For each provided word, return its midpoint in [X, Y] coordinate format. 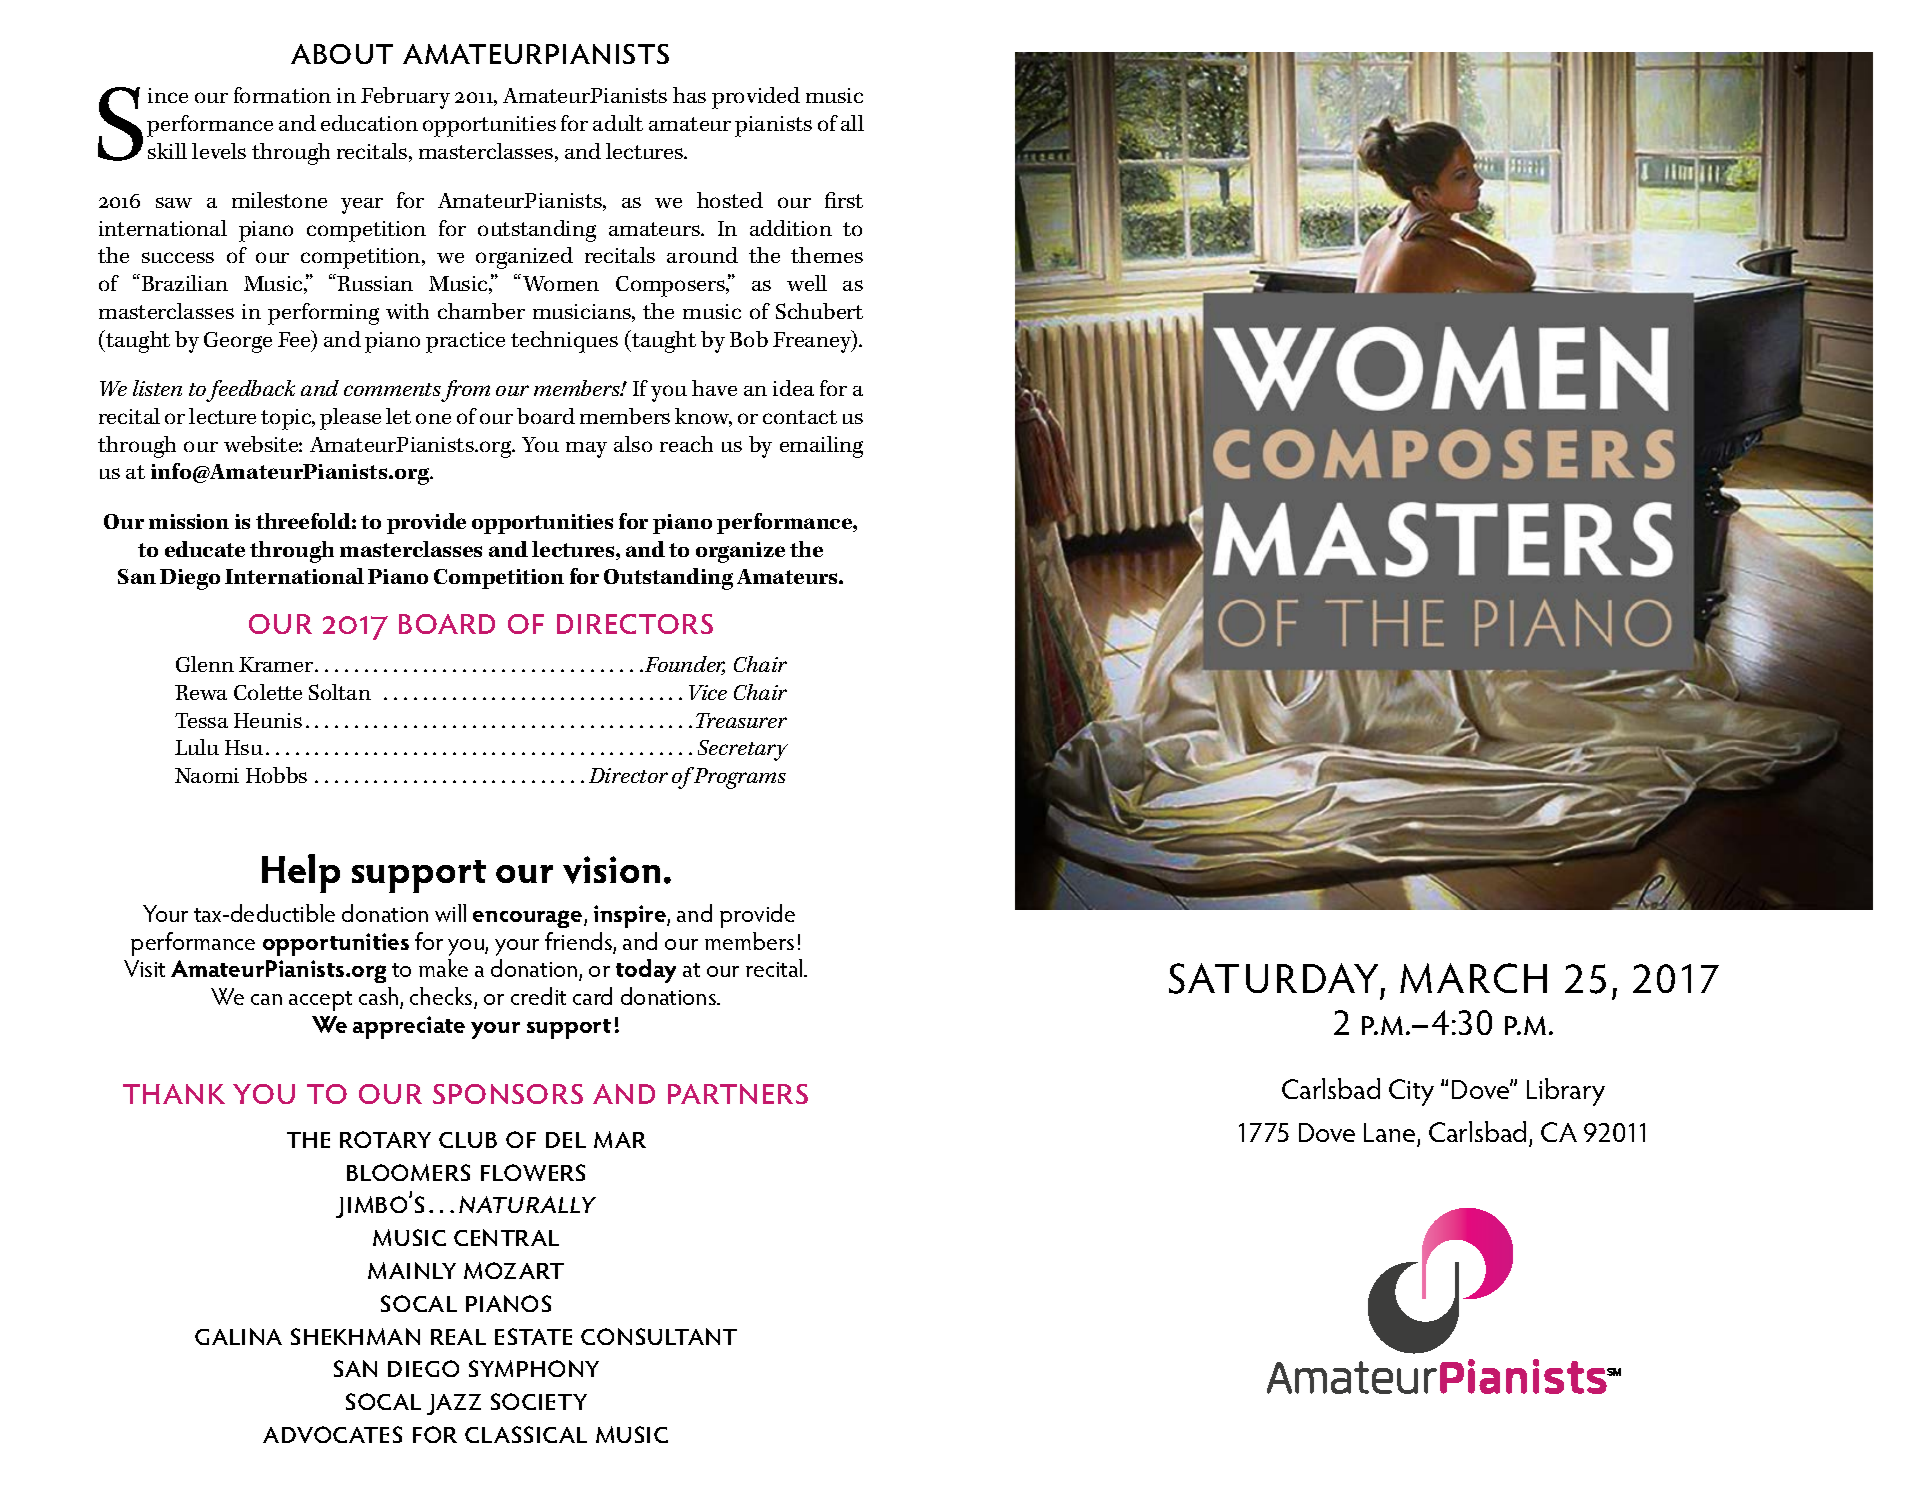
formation [282, 95]
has [689, 95]
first [844, 200]
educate [205, 549]
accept [320, 1001]
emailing [821, 447]
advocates [332, 1434]
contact [800, 417]
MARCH [1473, 978]
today [646, 971]
